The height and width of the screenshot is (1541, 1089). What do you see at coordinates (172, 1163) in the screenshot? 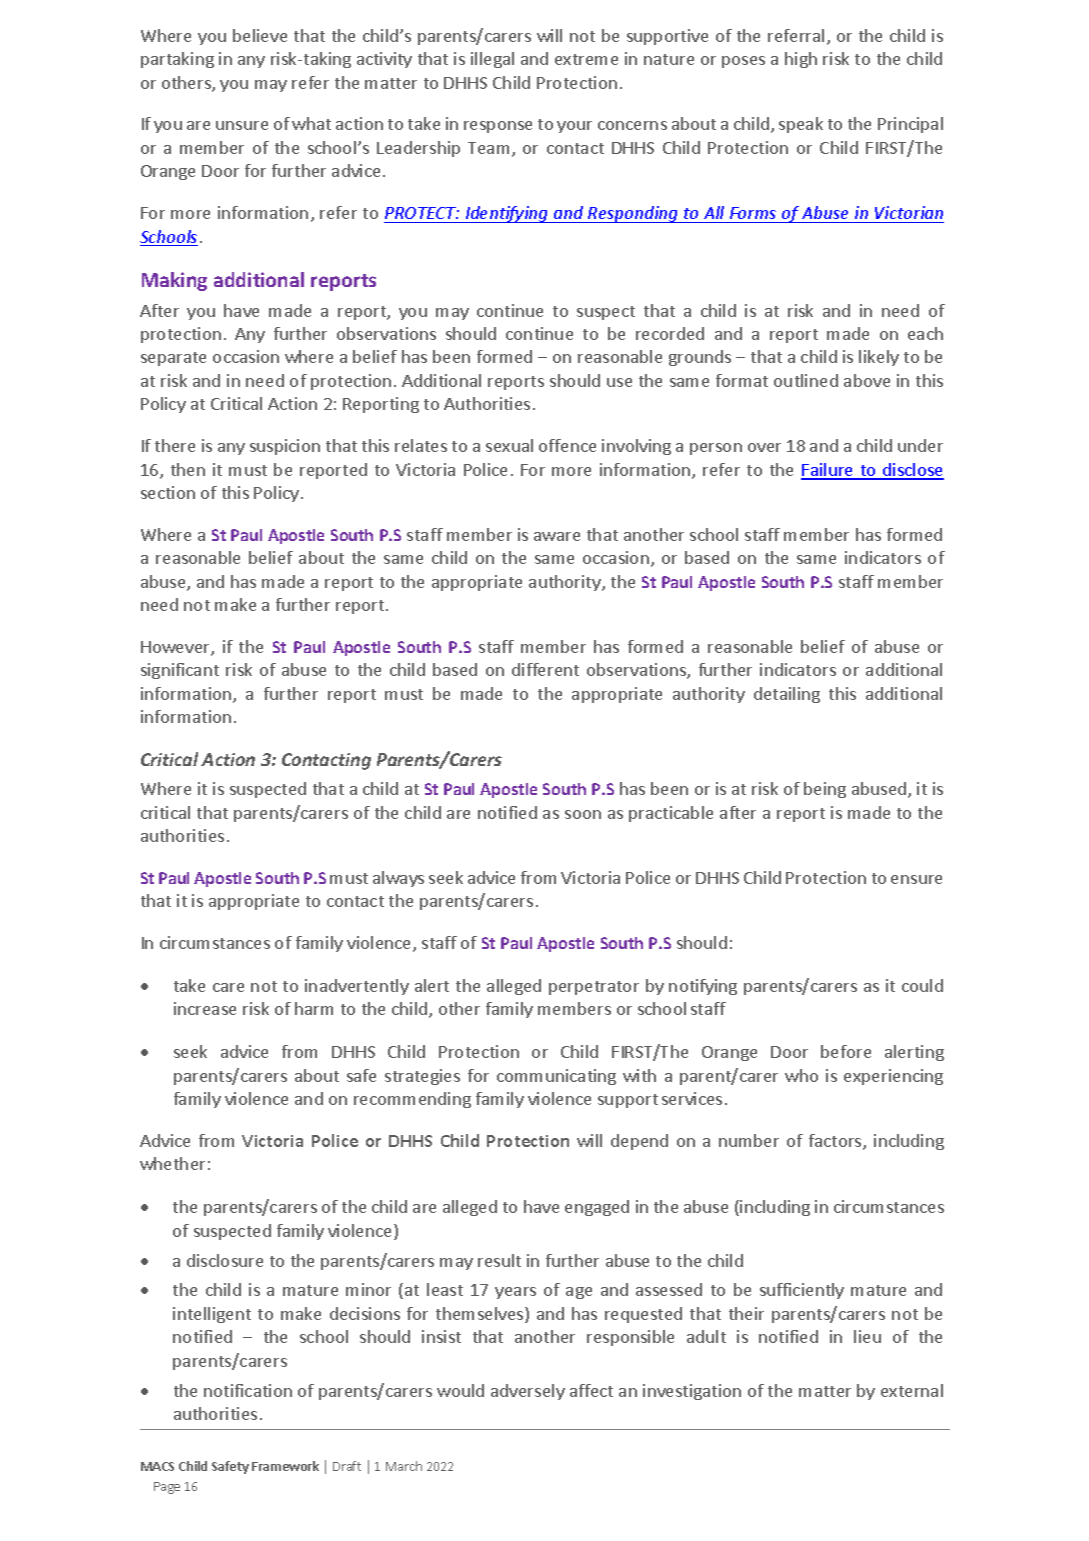
I see `whether` at bounding box center [172, 1163].
